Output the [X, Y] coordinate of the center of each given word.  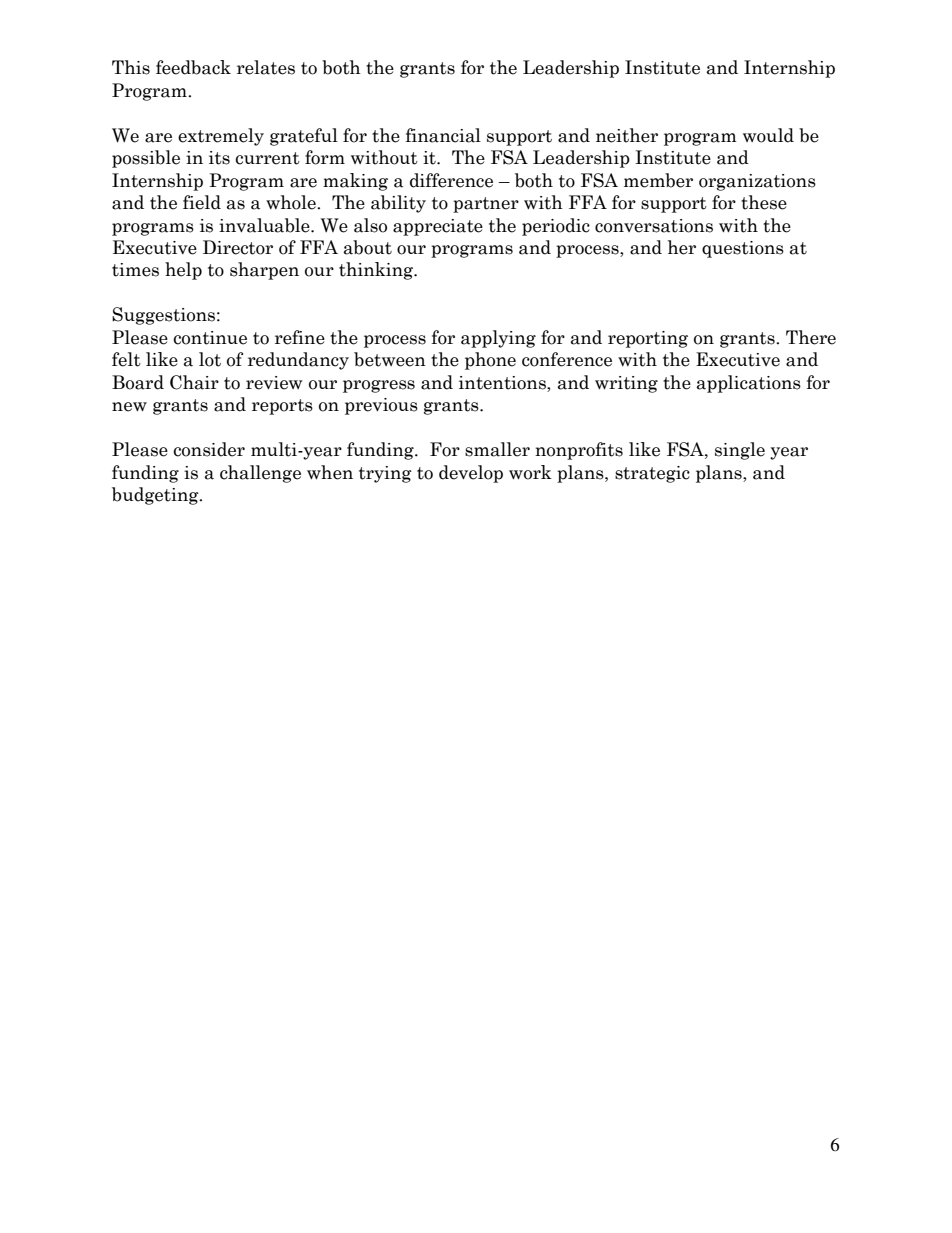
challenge [260, 474]
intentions [503, 383]
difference [451, 180]
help [183, 271]
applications [749, 384]
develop [471, 474]
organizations [757, 182]
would [768, 135]
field [202, 202]
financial [443, 135]
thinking [377, 271]
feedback [193, 67]
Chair [194, 382]
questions [743, 249]
